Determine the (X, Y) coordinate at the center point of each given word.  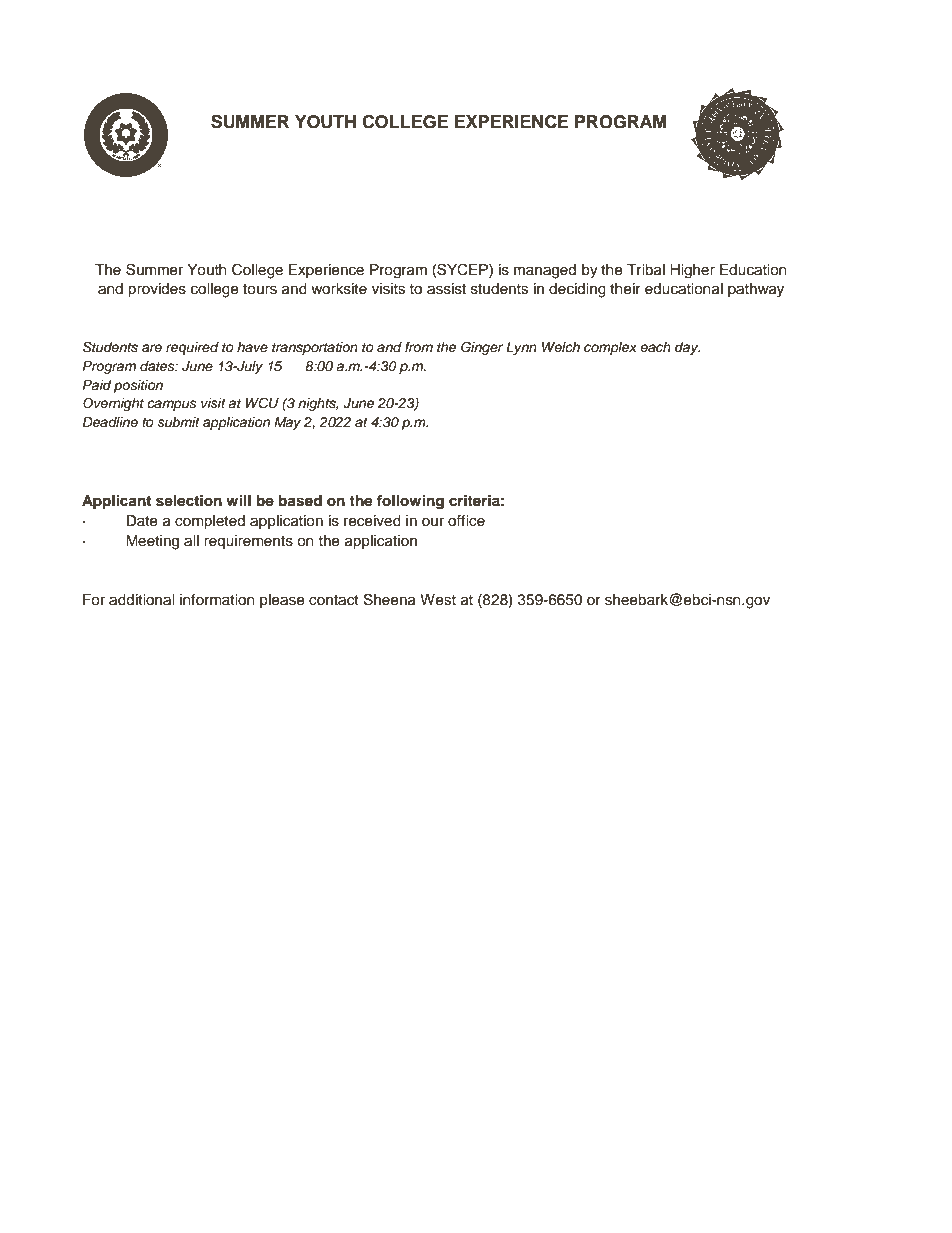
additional (141, 600)
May (287, 423)
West (438, 600)
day (687, 348)
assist (446, 289)
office (466, 521)
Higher (692, 271)
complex (610, 348)
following (410, 502)
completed (210, 522)
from (419, 347)
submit (179, 422)
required (192, 348)
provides (157, 290)
